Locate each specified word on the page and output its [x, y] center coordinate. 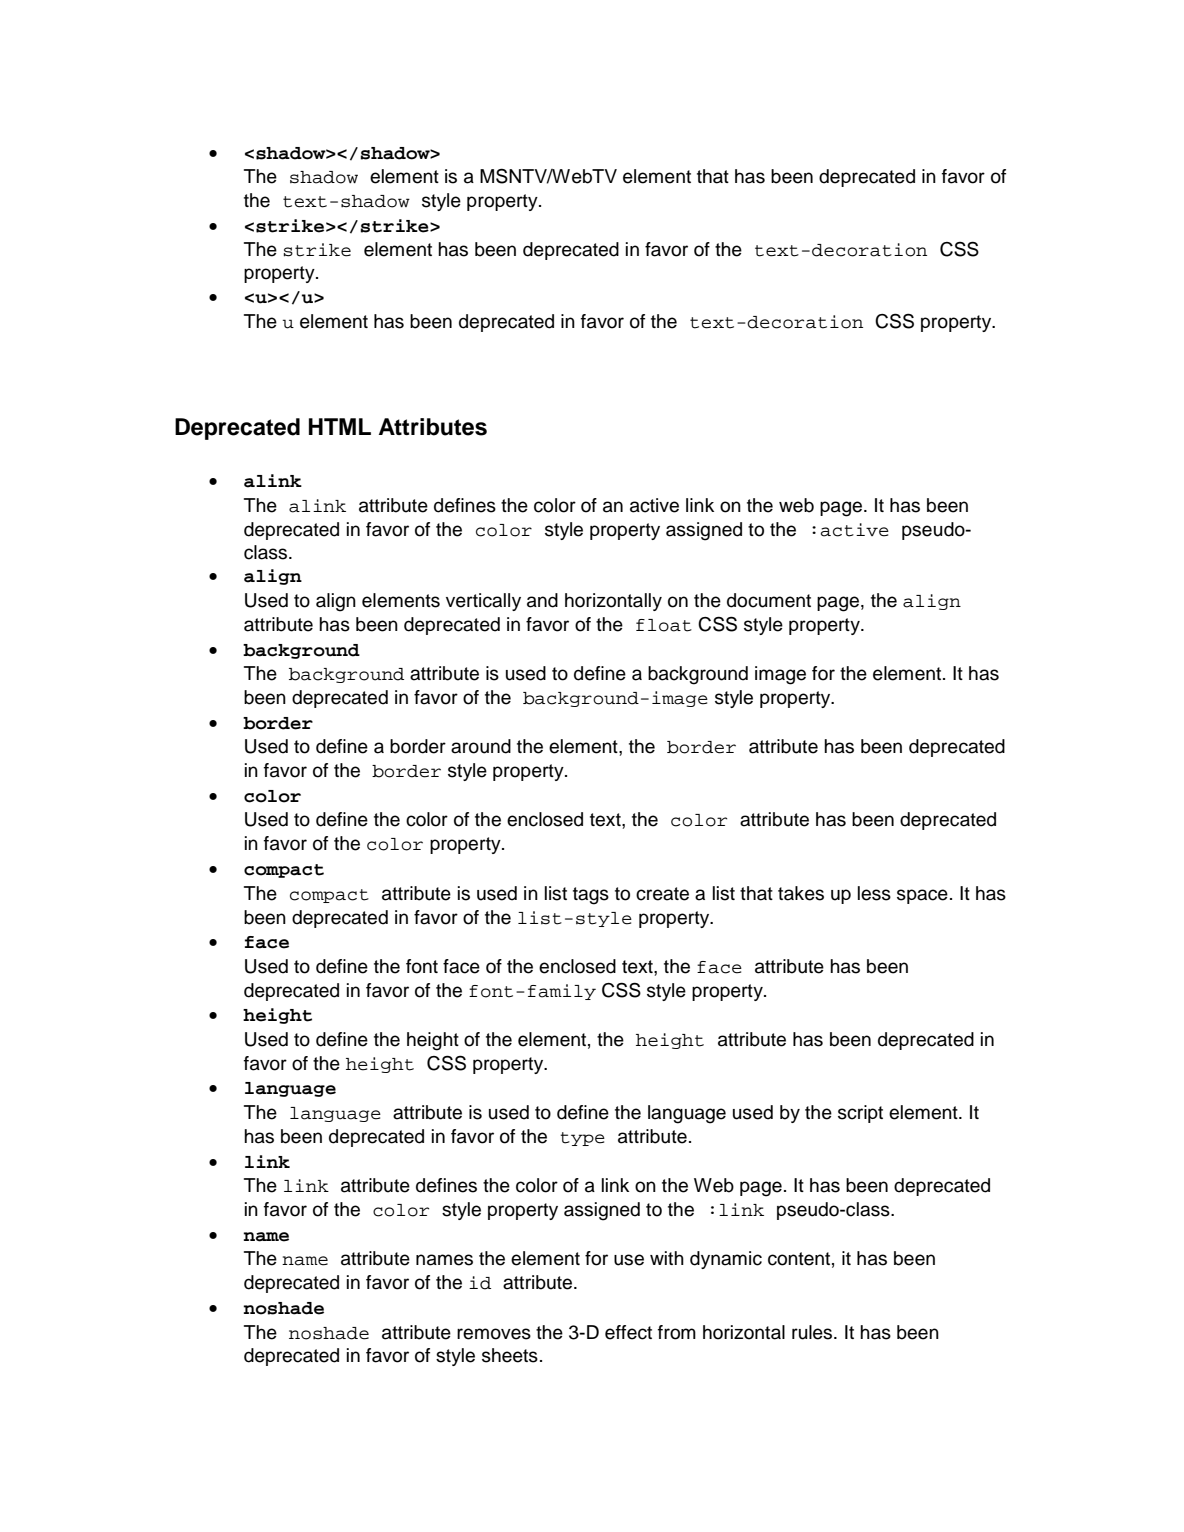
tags [591, 896]
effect [628, 1332]
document [769, 600]
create [662, 894]
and [542, 600]
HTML [340, 426]
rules [813, 1332]
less [874, 893]
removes [494, 1334]
